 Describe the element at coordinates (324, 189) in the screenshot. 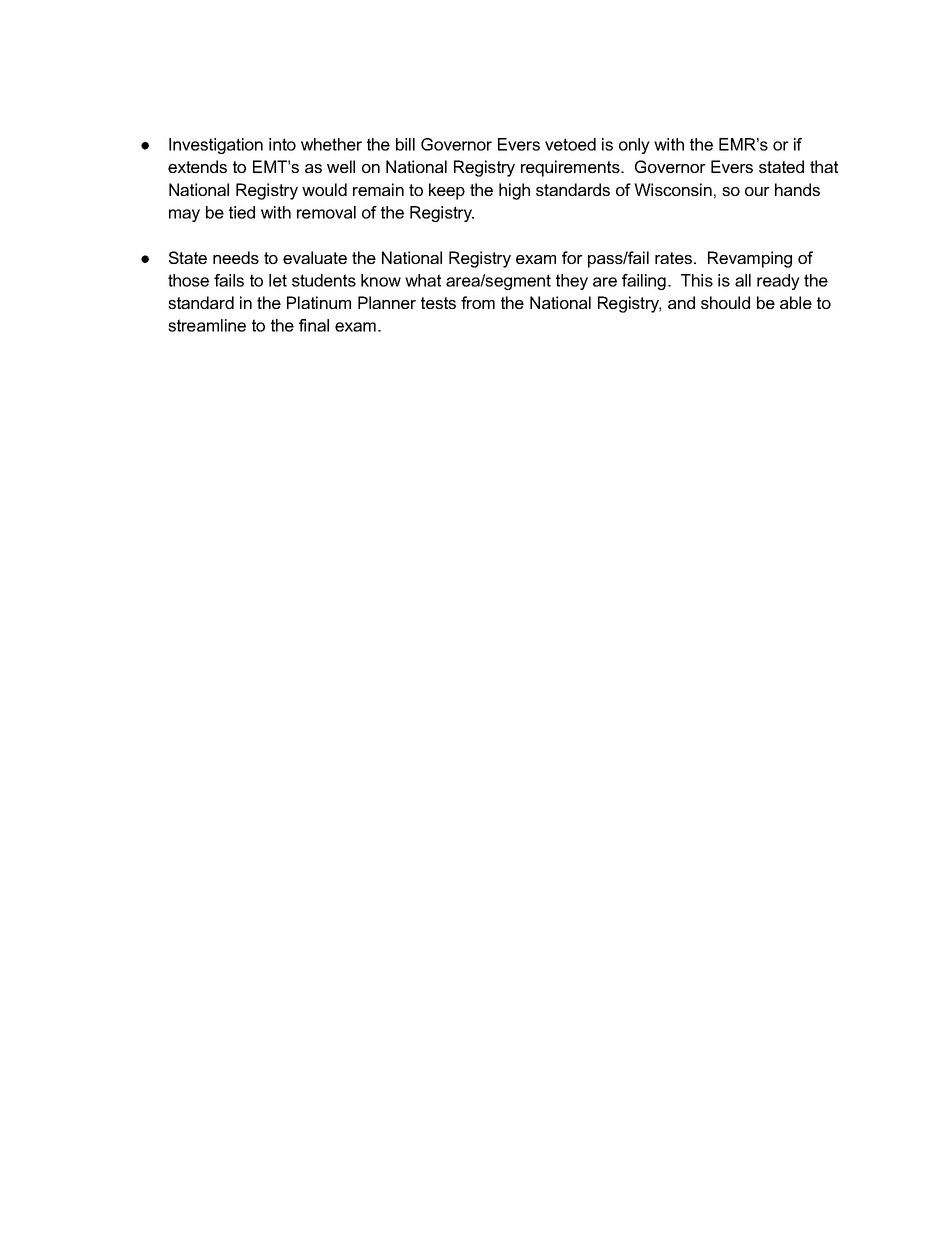

I see `would` at that location.
